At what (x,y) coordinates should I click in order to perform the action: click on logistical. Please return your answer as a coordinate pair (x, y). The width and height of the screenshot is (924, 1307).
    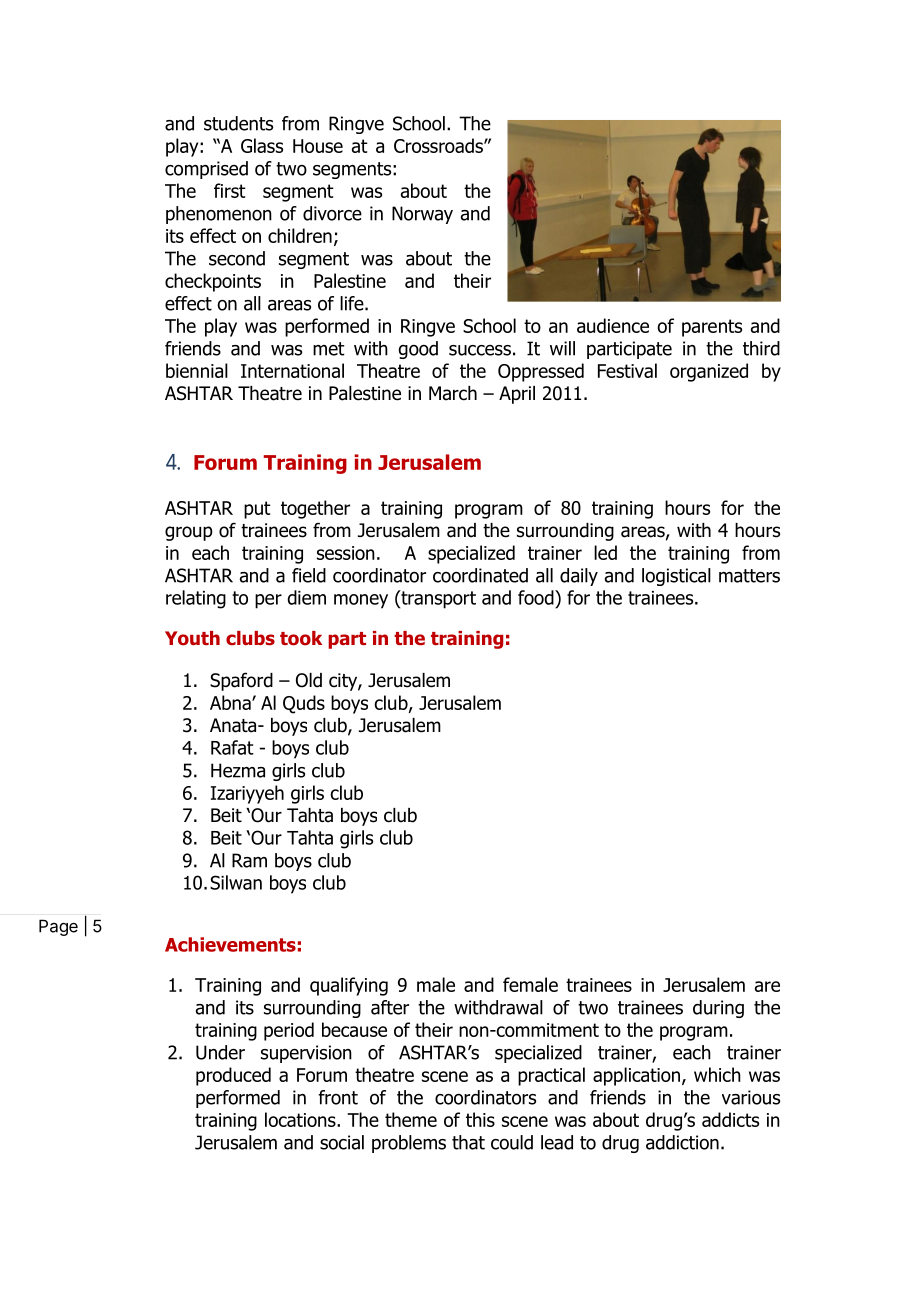
    Looking at the image, I should click on (676, 577).
